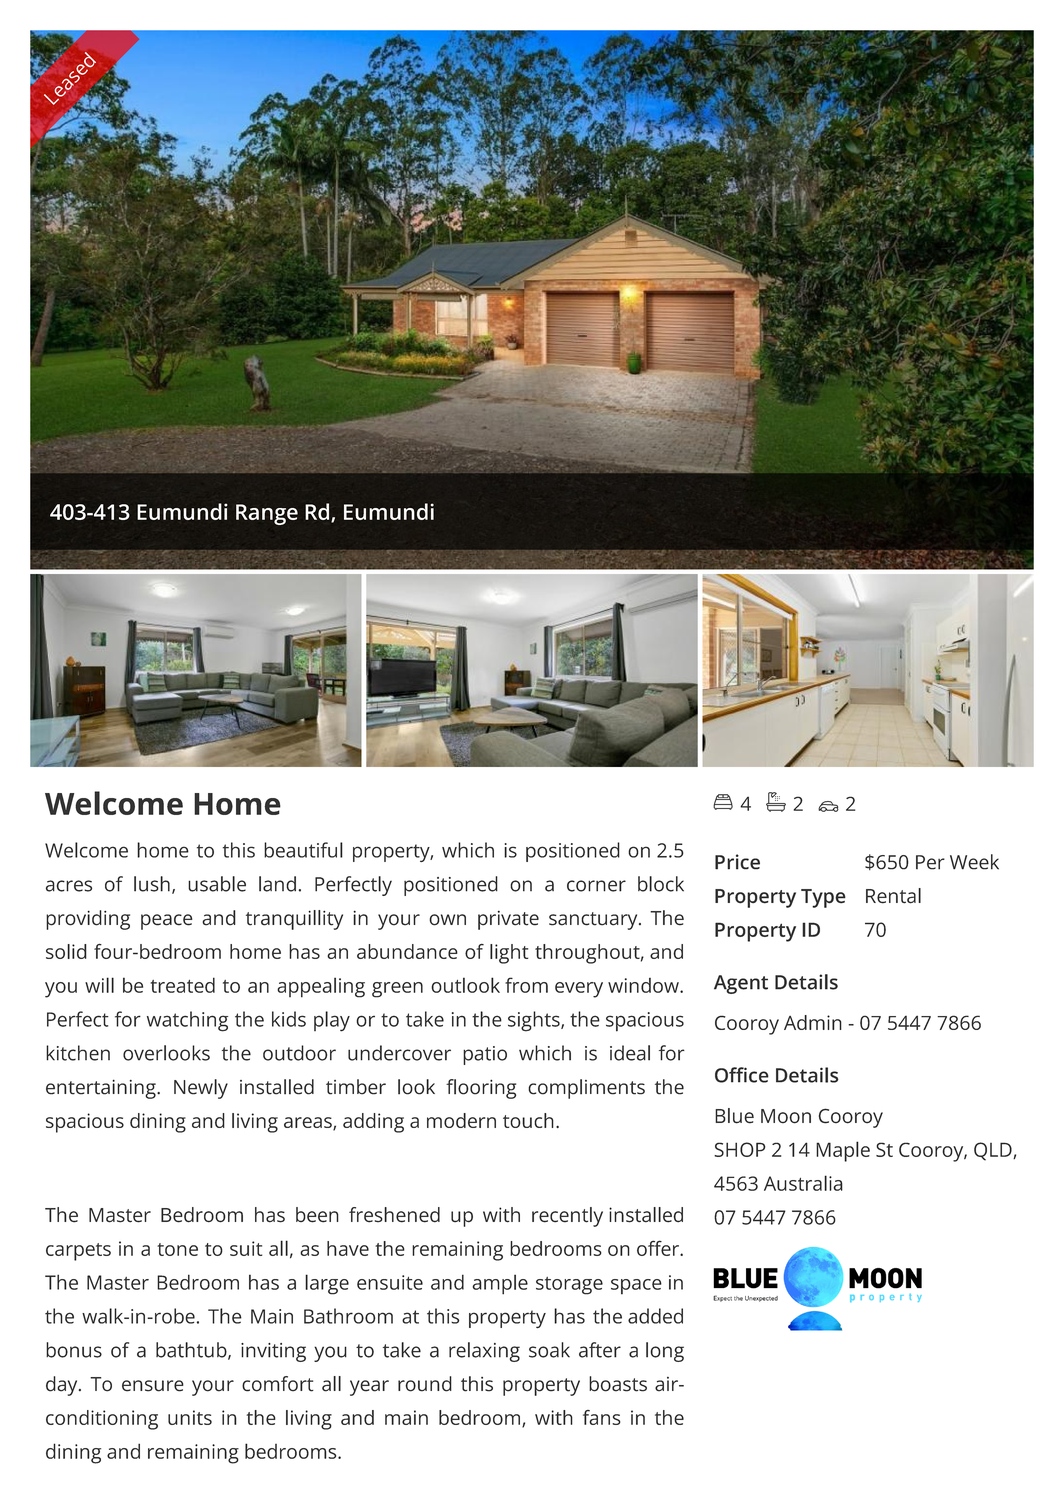 The image size is (1064, 1500). What do you see at coordinates (813, 1022) in the page?
I see `Admin` at bounding box center [813, 1022].
